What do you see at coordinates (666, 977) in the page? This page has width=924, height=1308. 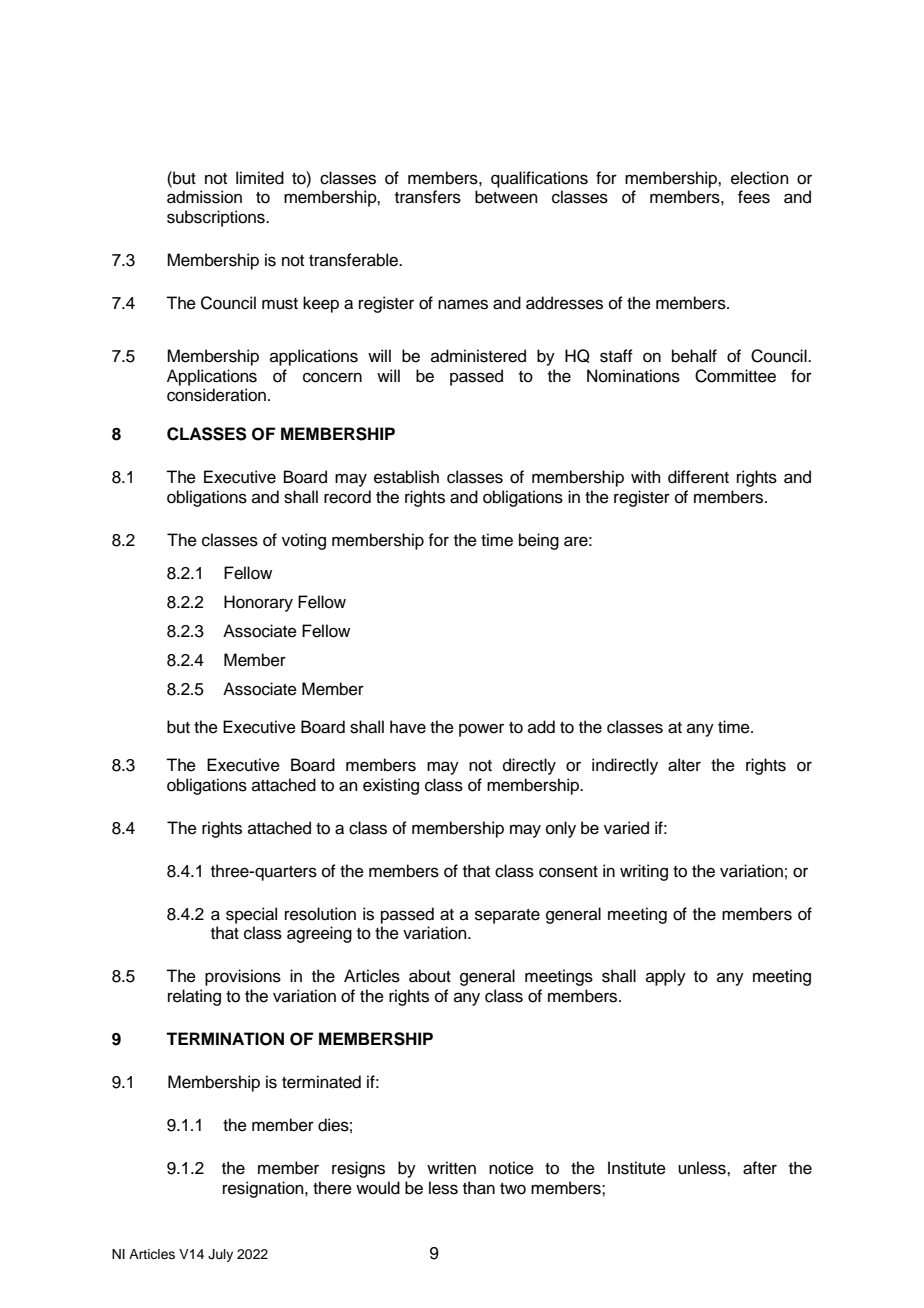 I see `apply` at bounding box center [666, 977].
